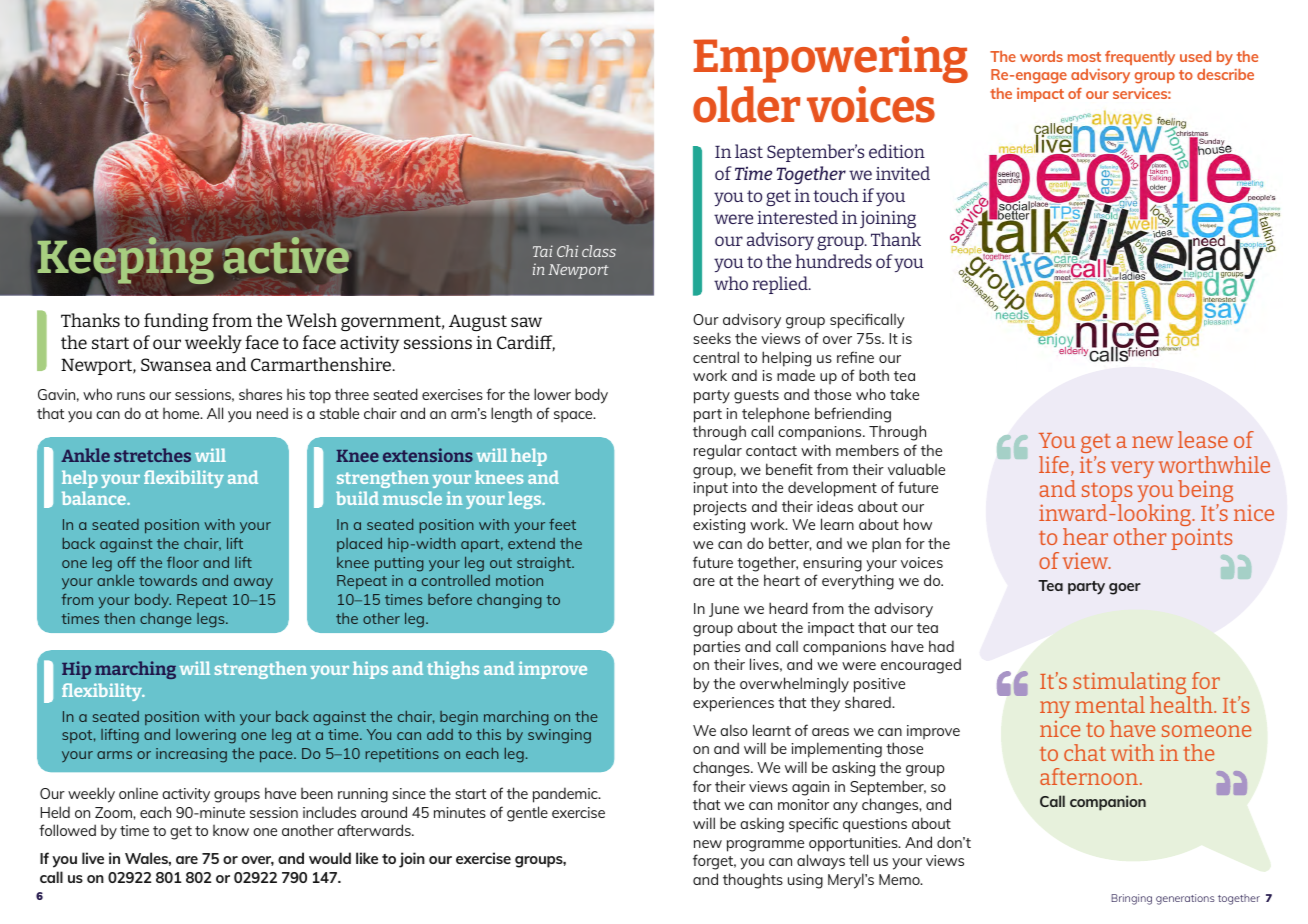 The width and height of the image is (1308, 924). Describe the element at coordinates (231, 830) in the image. I see `know` at that location.
